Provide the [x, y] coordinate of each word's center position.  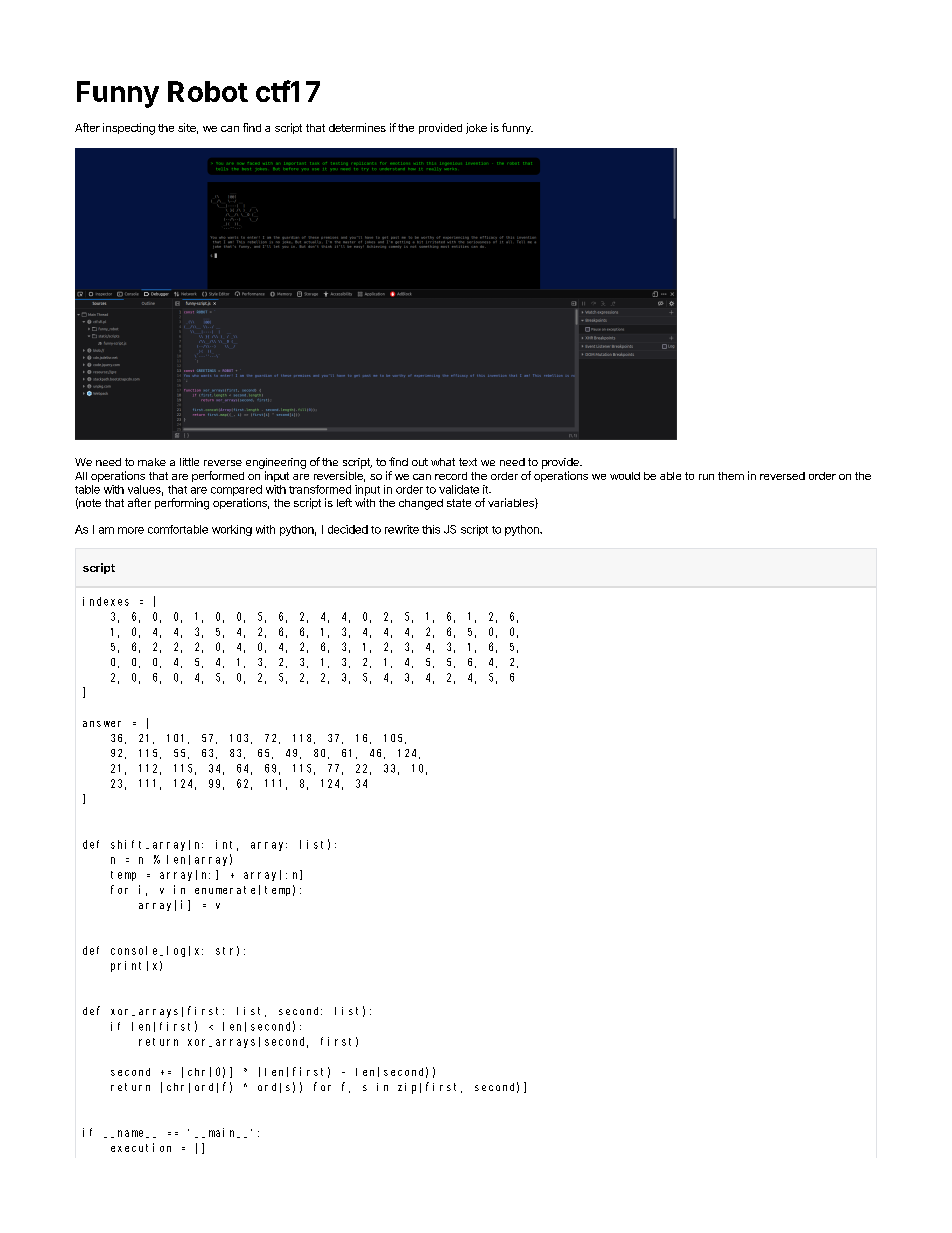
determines [357, 127]
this [431, 529]
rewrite [402, 529]
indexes [106, 601]
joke [476, 128]
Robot [208, 91]
